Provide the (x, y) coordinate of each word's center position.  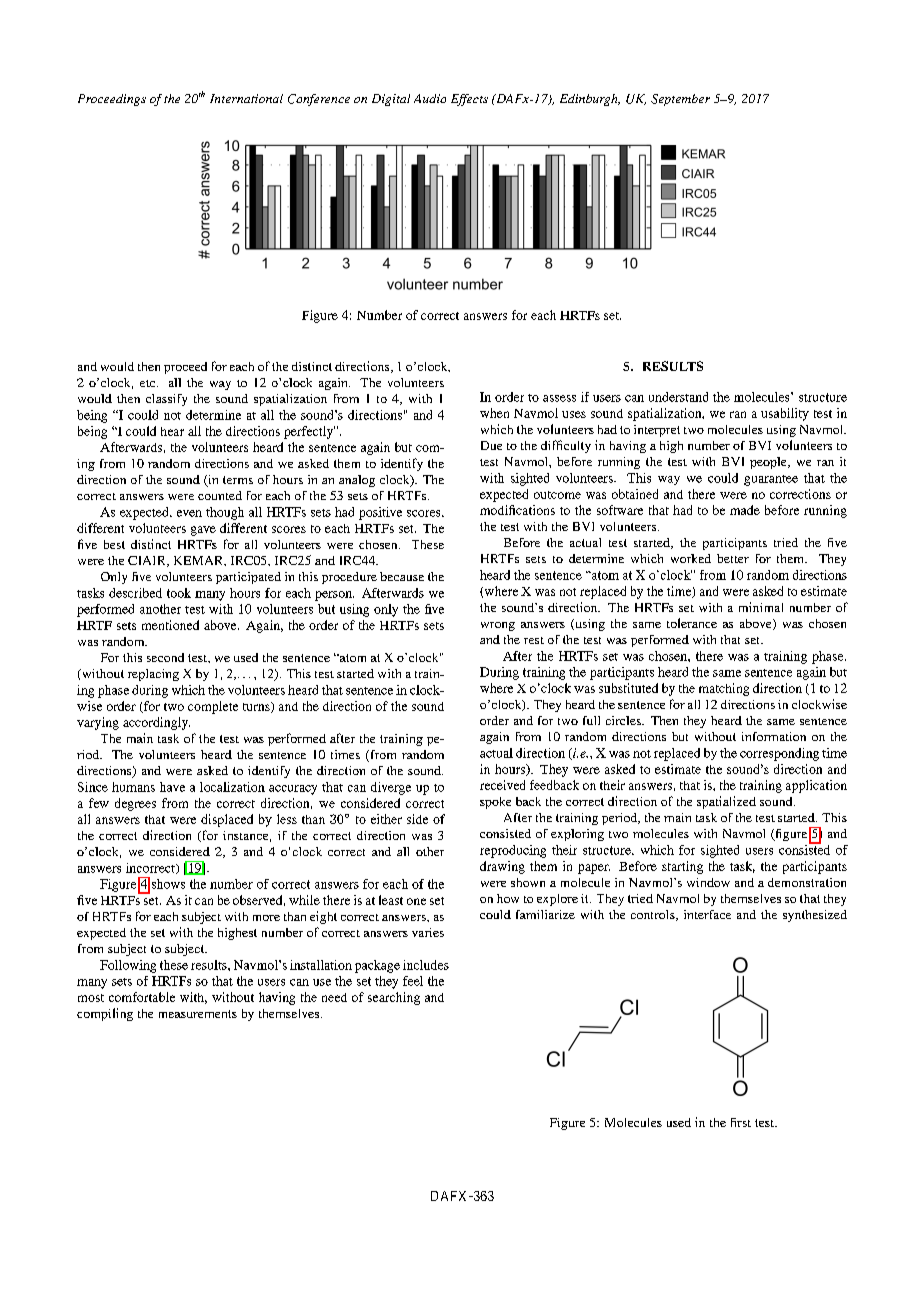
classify (166, 400)
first (741, 1122)
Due (491, 445)
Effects (469, 100)
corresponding (779, 754)
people (769, 463)
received (502, 785)
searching (394, 998)
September (680, 100)
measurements (198, 1014)
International (246, 98)
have (172, 787)
